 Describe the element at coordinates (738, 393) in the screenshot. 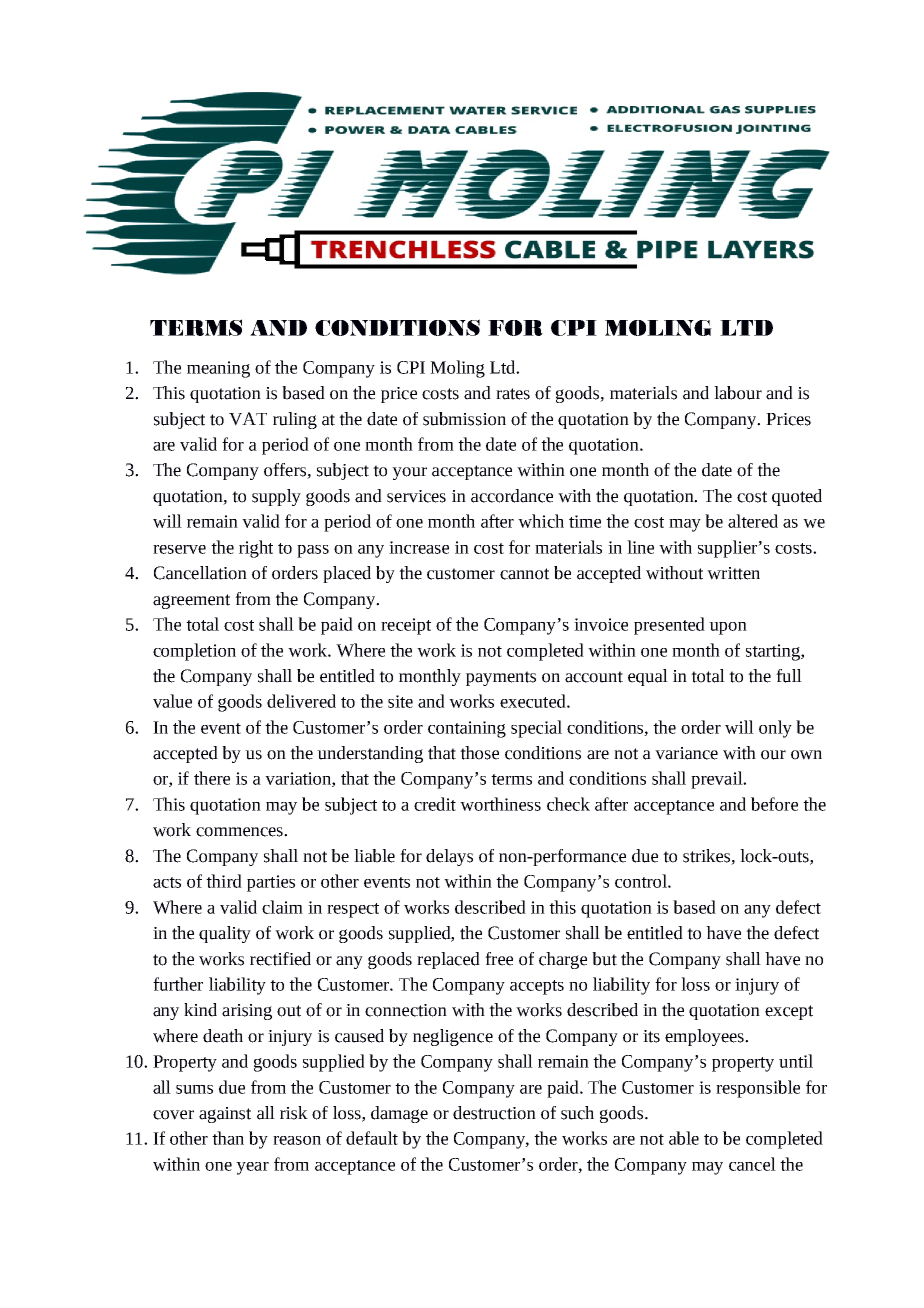

I see `labour` at that location.
